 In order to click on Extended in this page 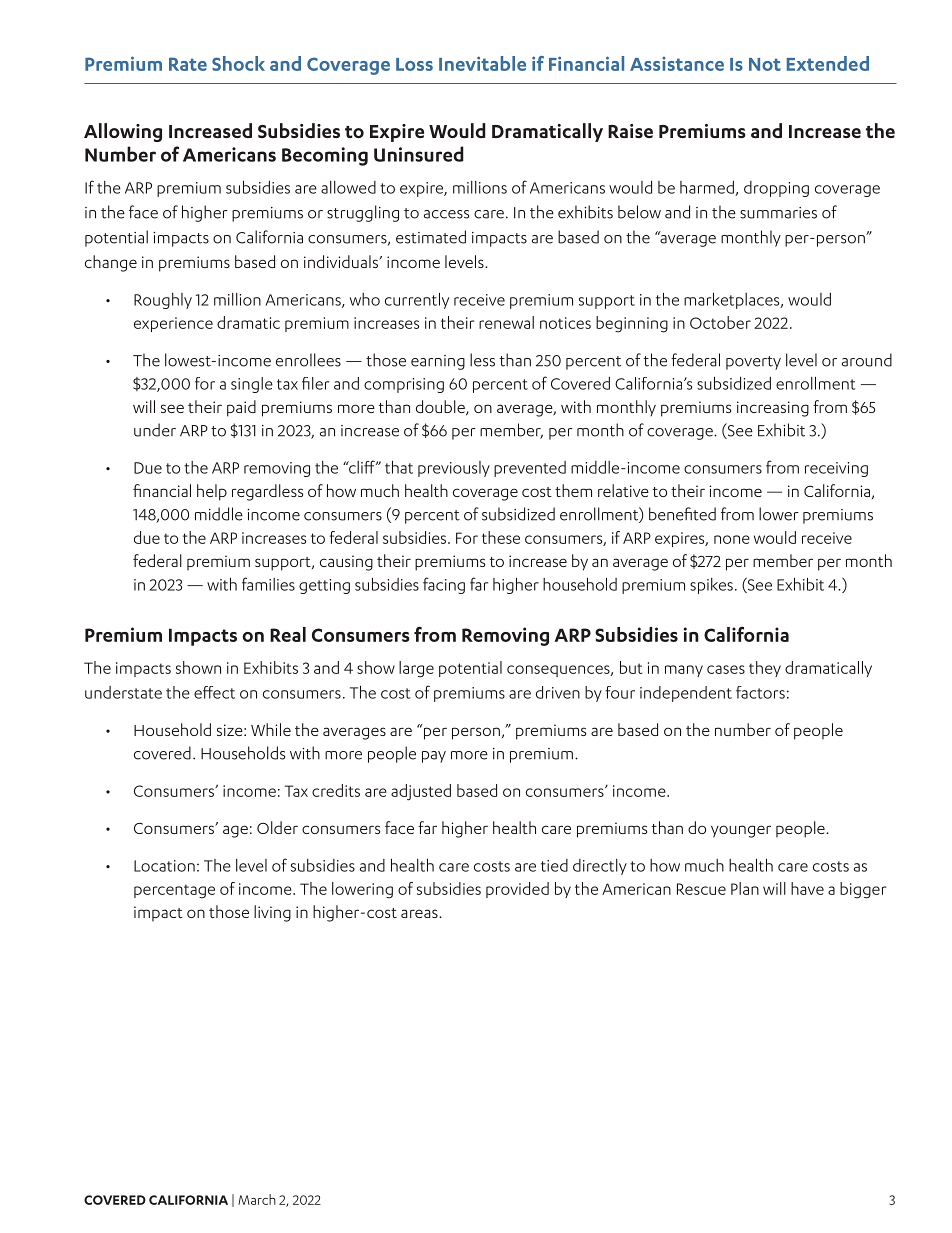, I will do `click(828, 63)`.
